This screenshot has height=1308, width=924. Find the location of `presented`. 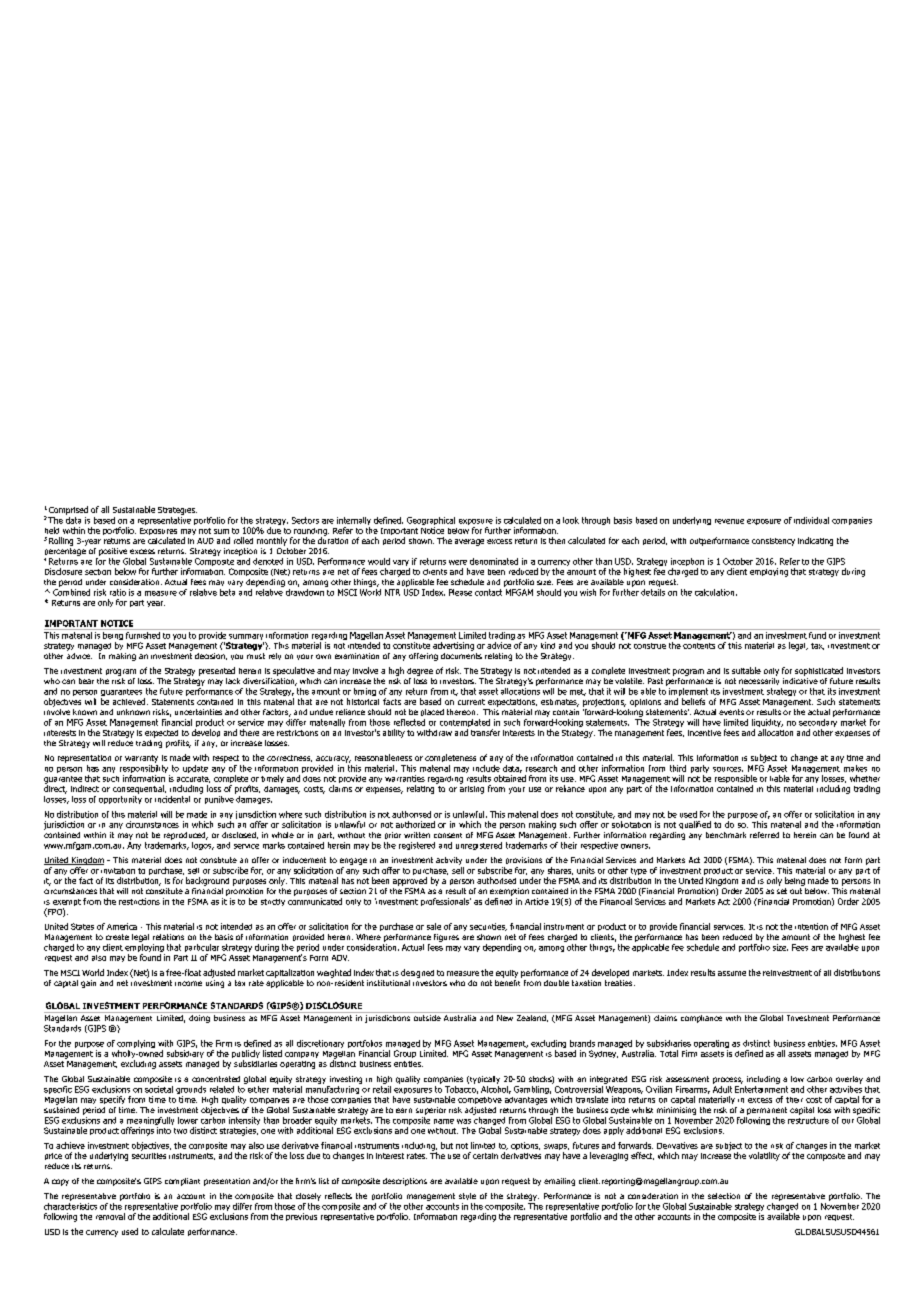

presented is located at coordinates (217, 671).
